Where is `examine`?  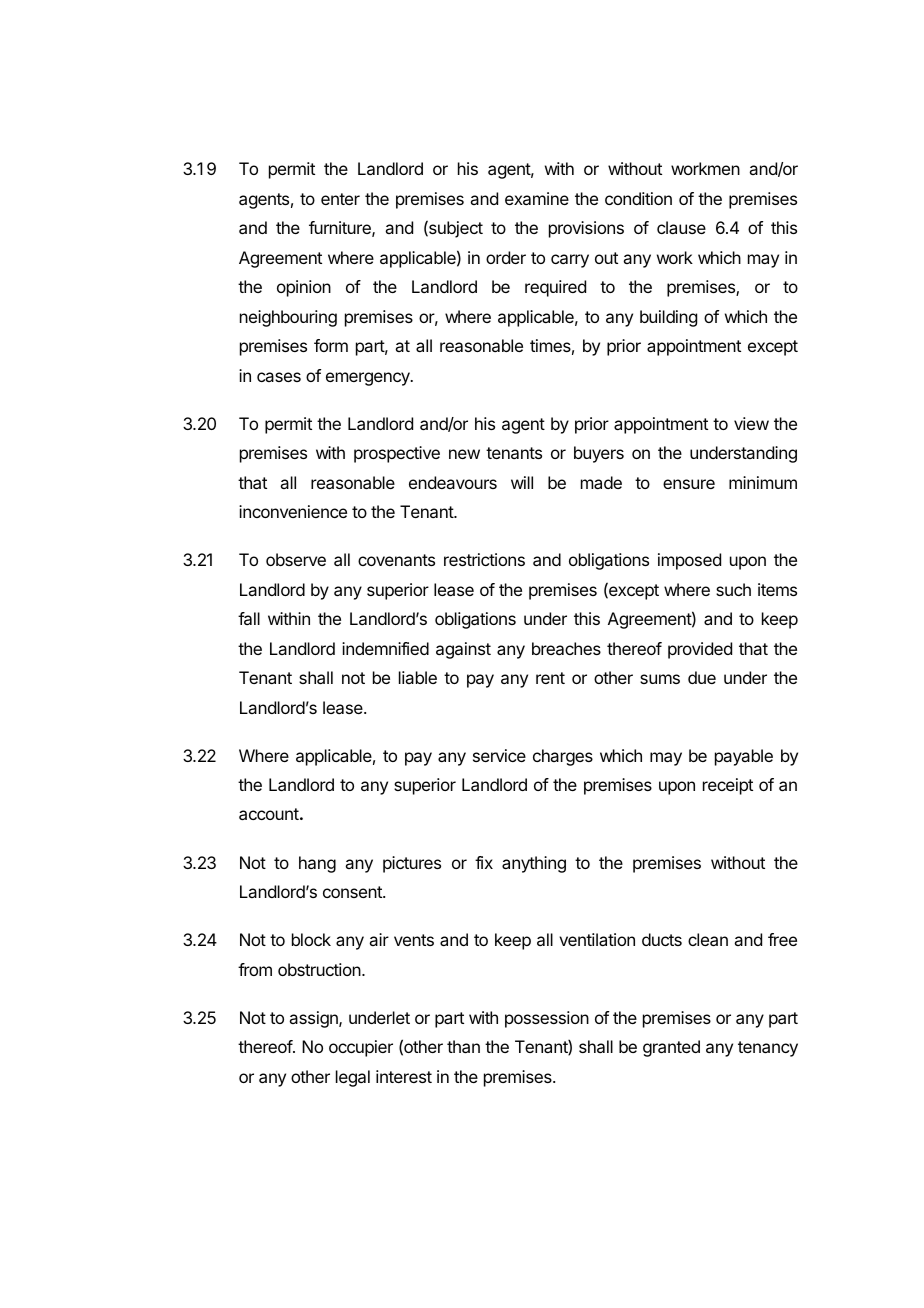 examine is located at coordinates (537, 198).
